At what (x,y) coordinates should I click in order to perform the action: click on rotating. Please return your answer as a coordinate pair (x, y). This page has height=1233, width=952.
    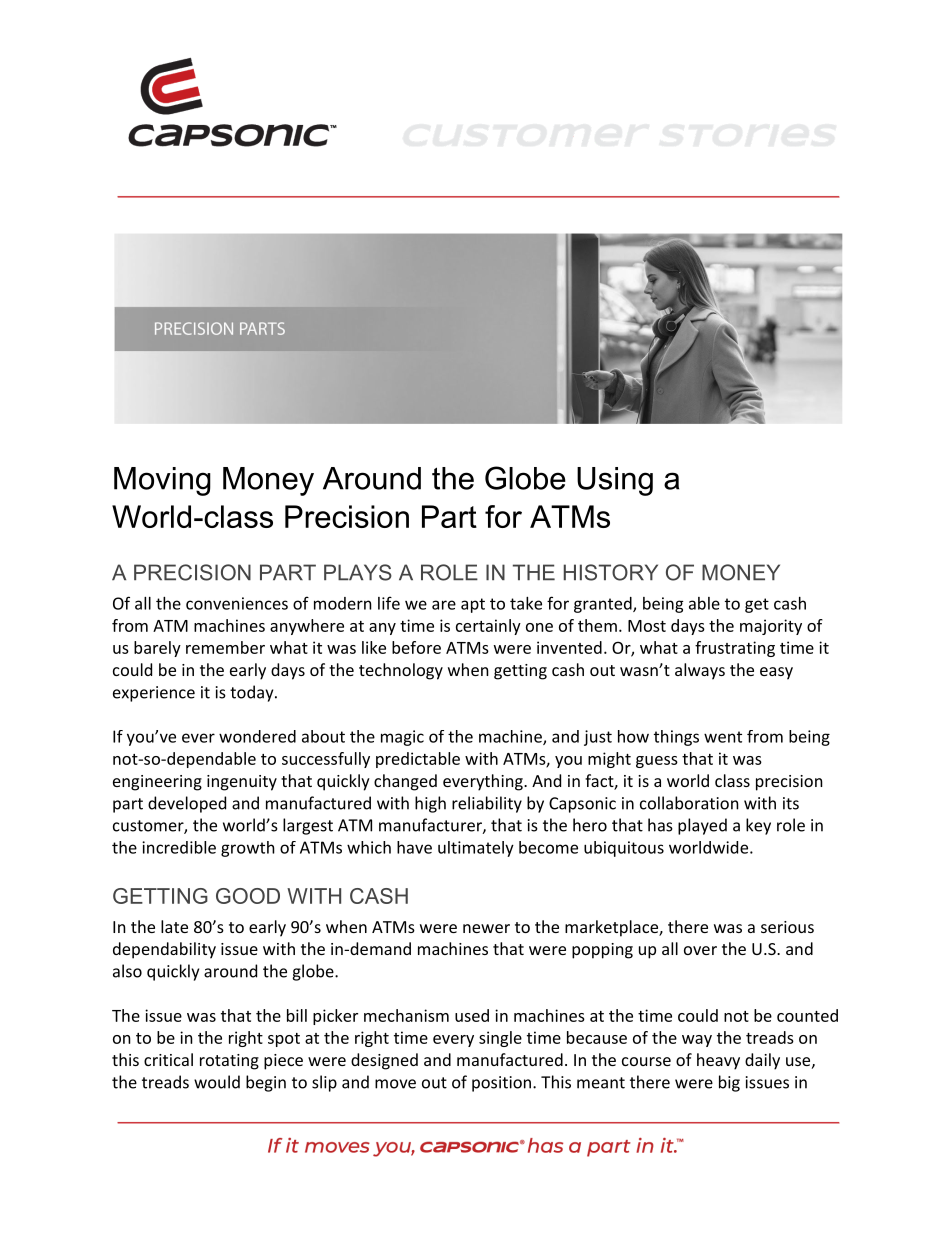
    Looking at the image, I should click on (229, 1062).
